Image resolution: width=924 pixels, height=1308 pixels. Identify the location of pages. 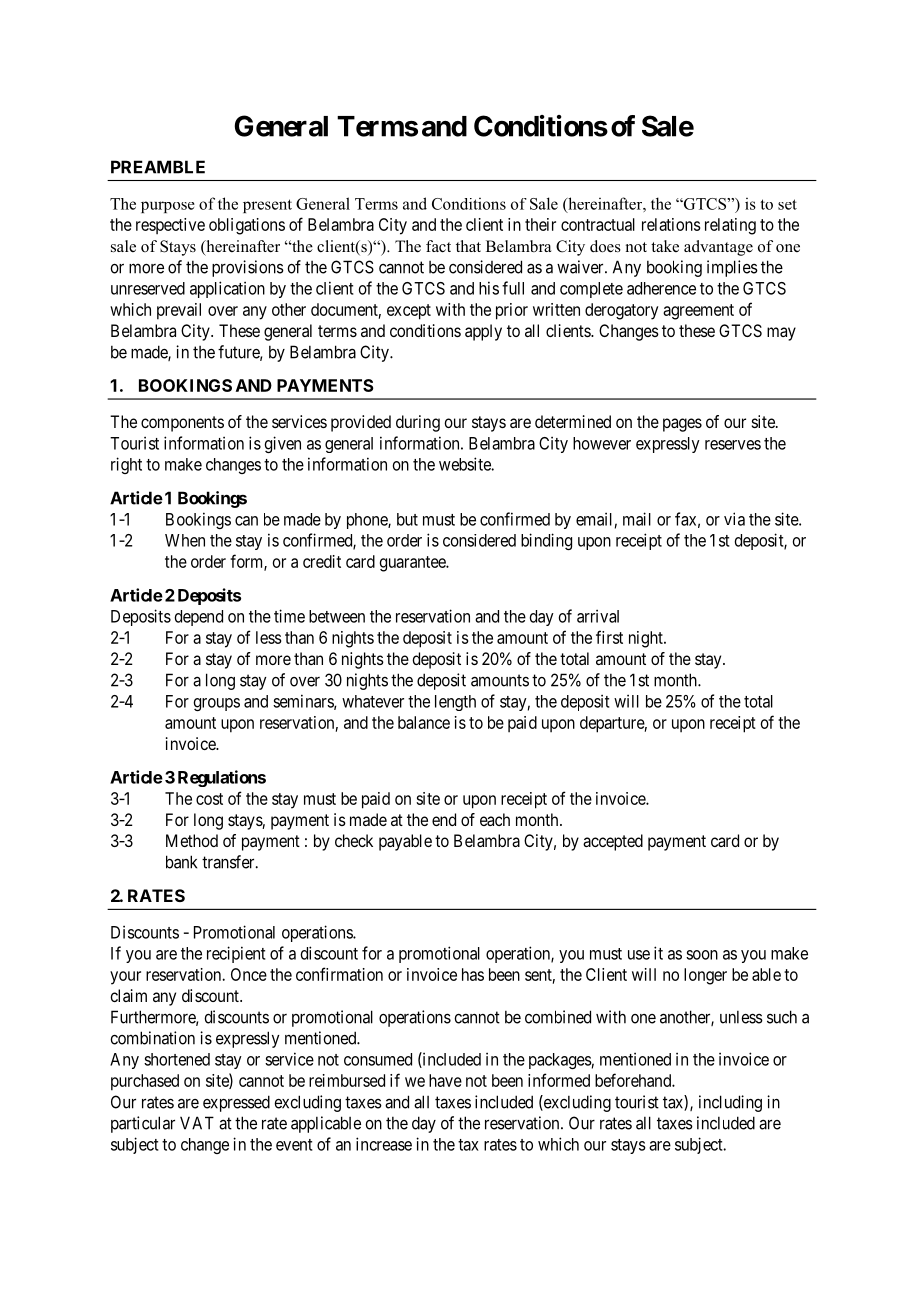
(682, 425).
